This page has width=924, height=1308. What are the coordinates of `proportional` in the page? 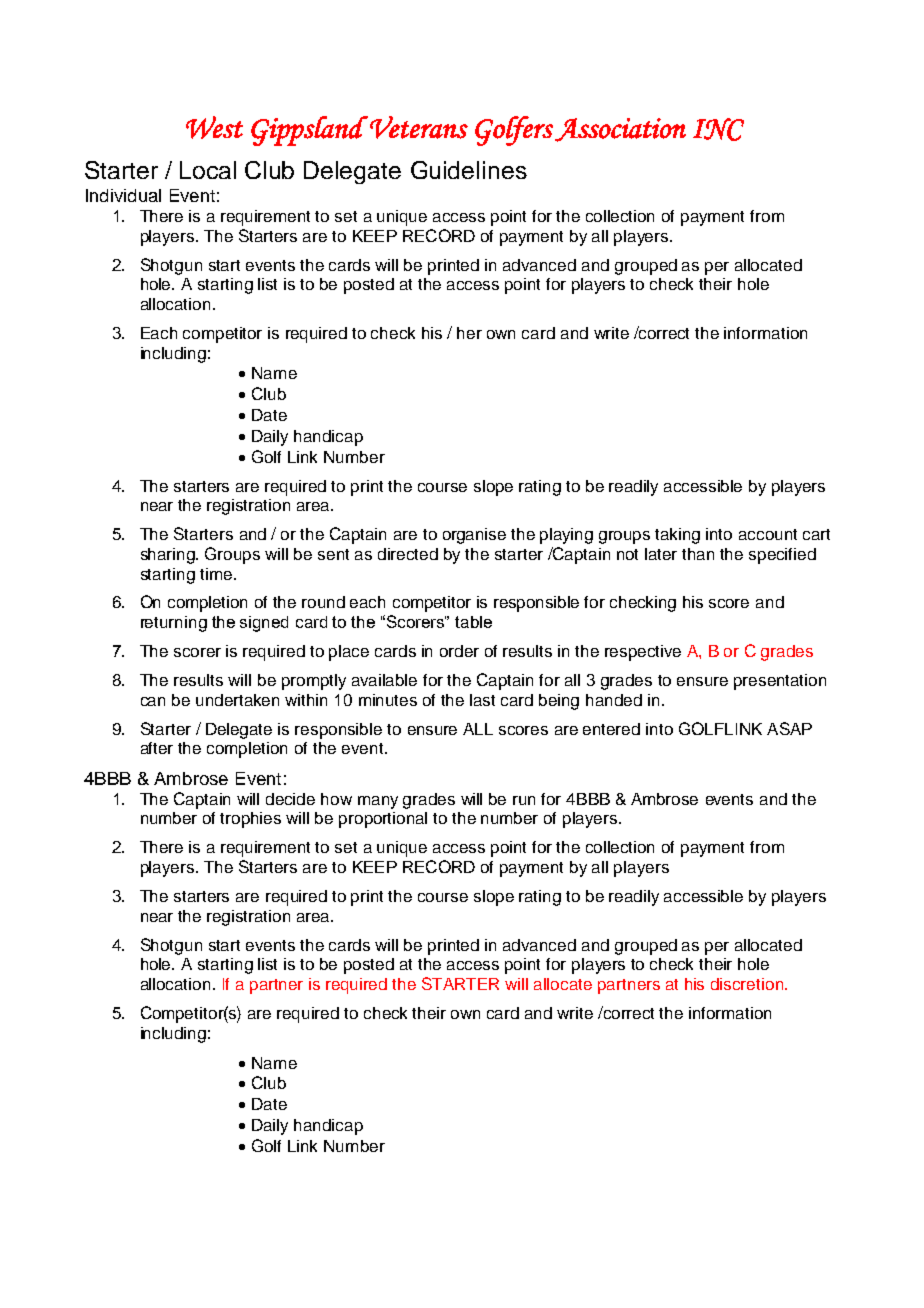 It's located at (383, 820).
